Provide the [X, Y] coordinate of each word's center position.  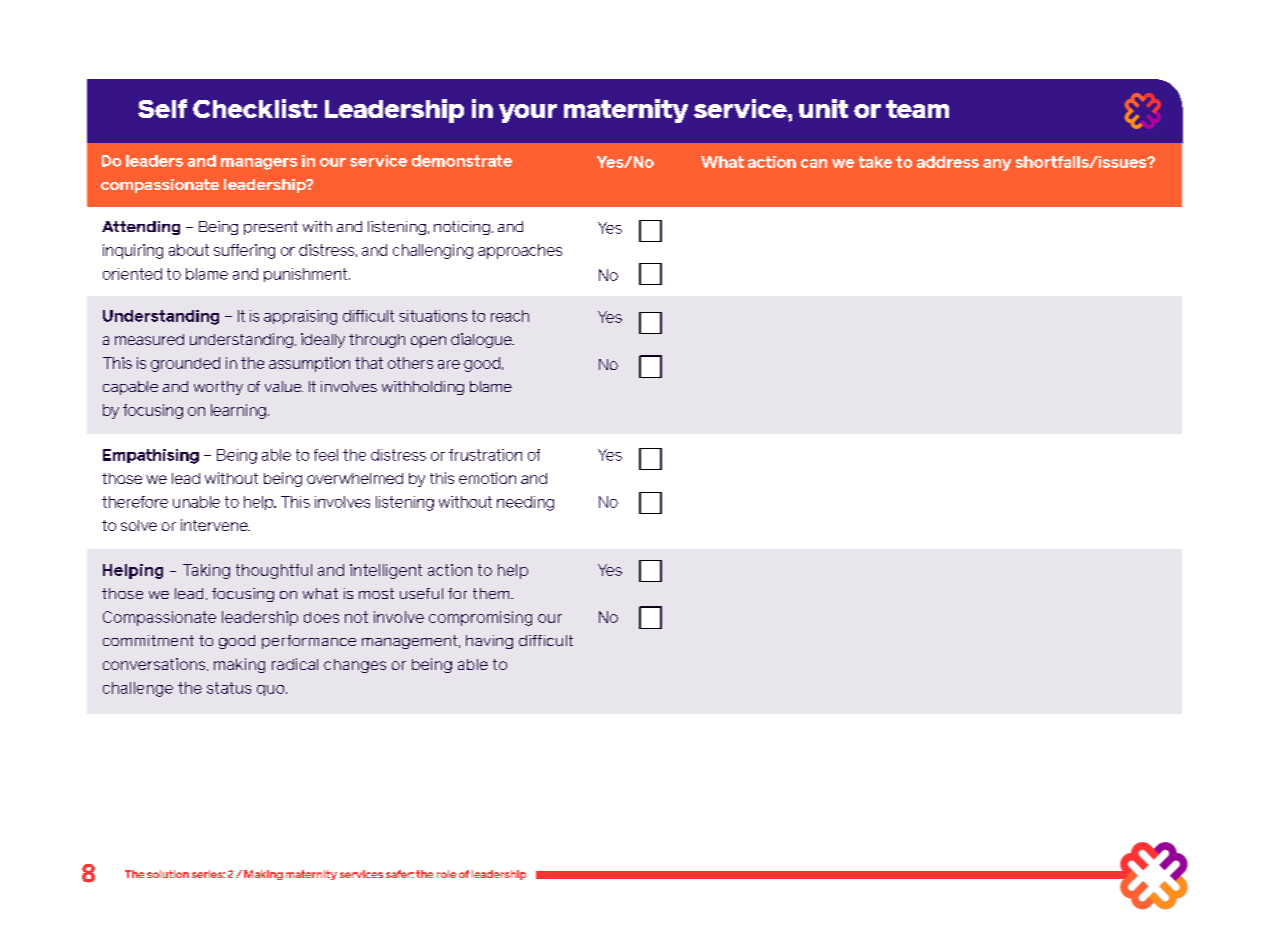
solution [168, 874]
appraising [300, 317]
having [489, 642]
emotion [487, 478]
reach [510, 316]
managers [259, 164]
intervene [215, 525]
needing [525, 503]
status [229, 688]
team [917, 109]
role [446, 874]
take [875, 162]
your [528, 113]
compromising [480, 618]
